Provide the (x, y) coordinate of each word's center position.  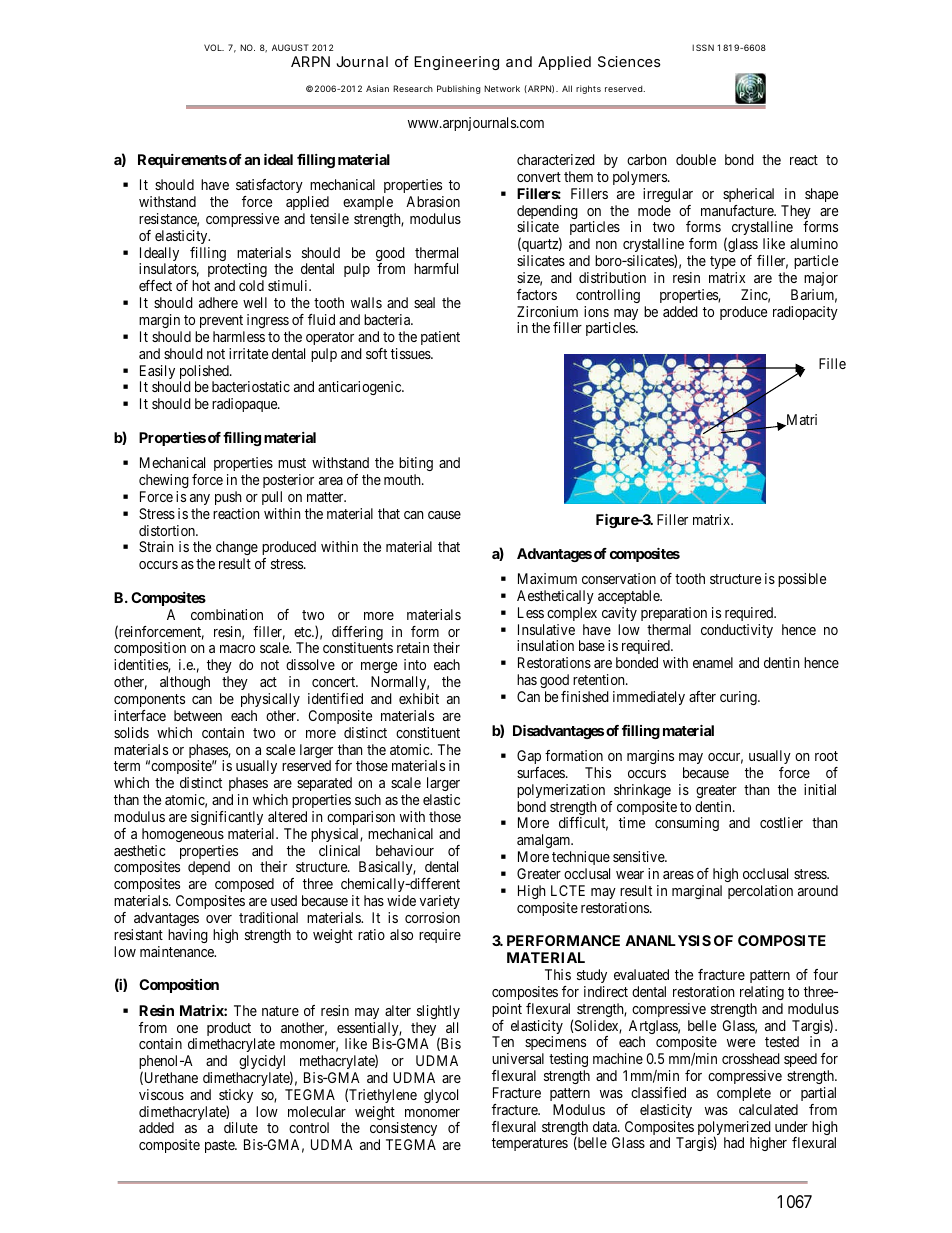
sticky (236, 1097)
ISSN (703, 47)
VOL (214, 47)
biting (416, 464)
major (821, 279)
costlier (781, 822)
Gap (529, 757)
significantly (227, 818)
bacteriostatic (251, 386)
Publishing (459, 89)
